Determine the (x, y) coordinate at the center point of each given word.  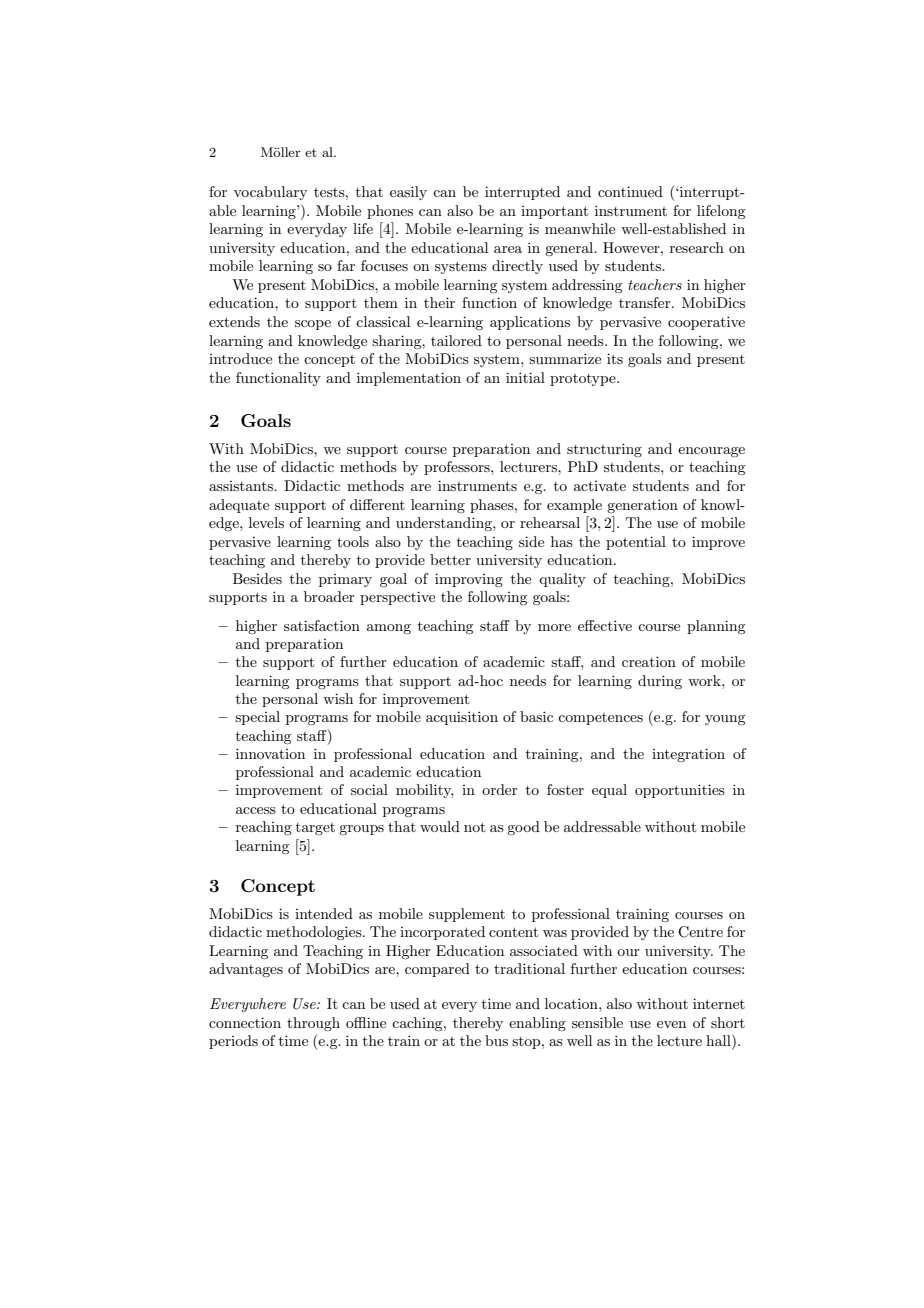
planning (716, 627)
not (474, 827)
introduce (240, 358)
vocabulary (270, 193)
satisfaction (322, 625)
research (697, 247)
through (313, 1024)
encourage (711, 452)
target (315, 829)
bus (496, 1040)
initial (525, 377)
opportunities (680, 791)
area (508, 249)
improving (469, 580)
